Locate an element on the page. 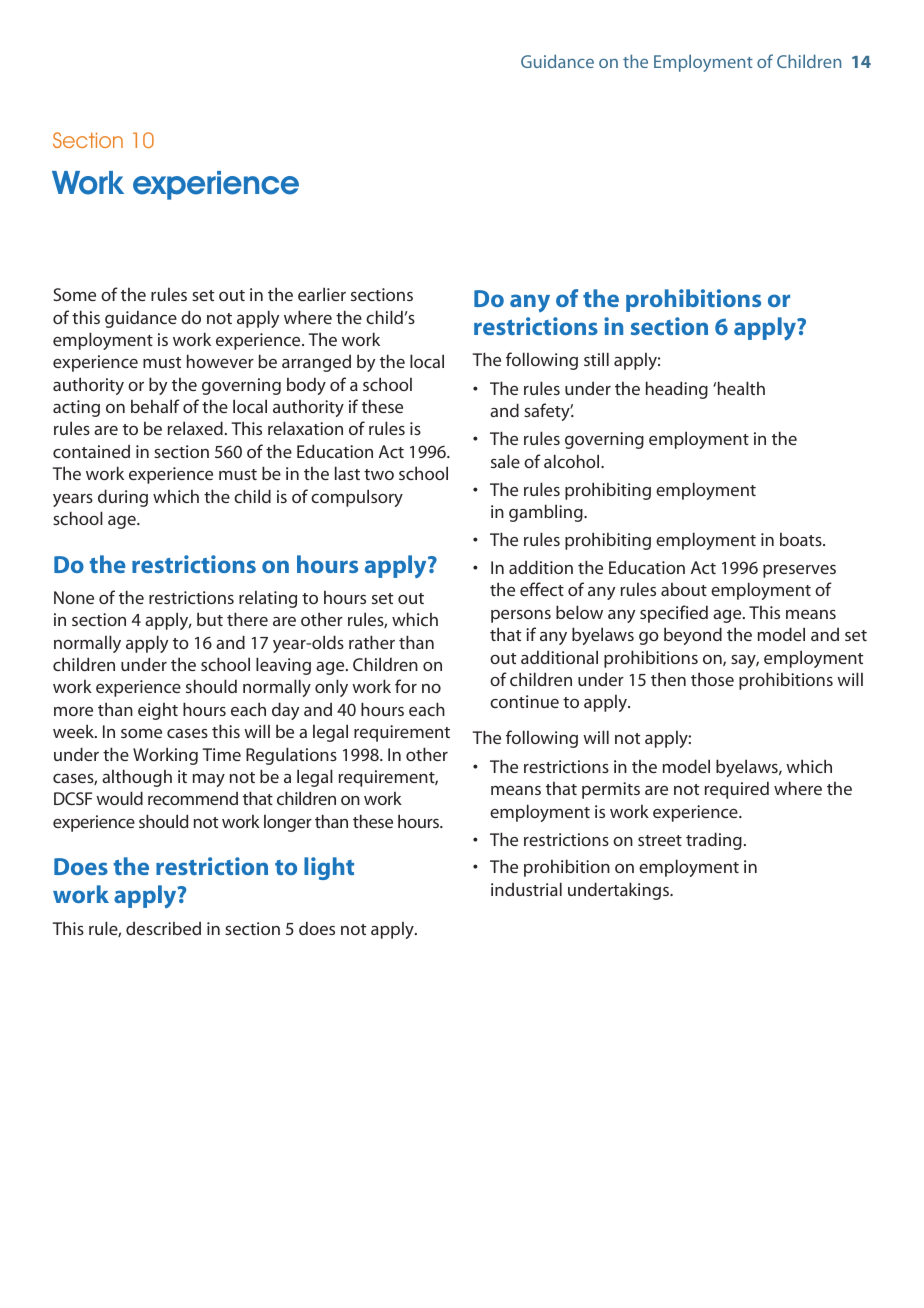 This image has width=924, height=1308. industrial is located at coordinates (526, 889).
